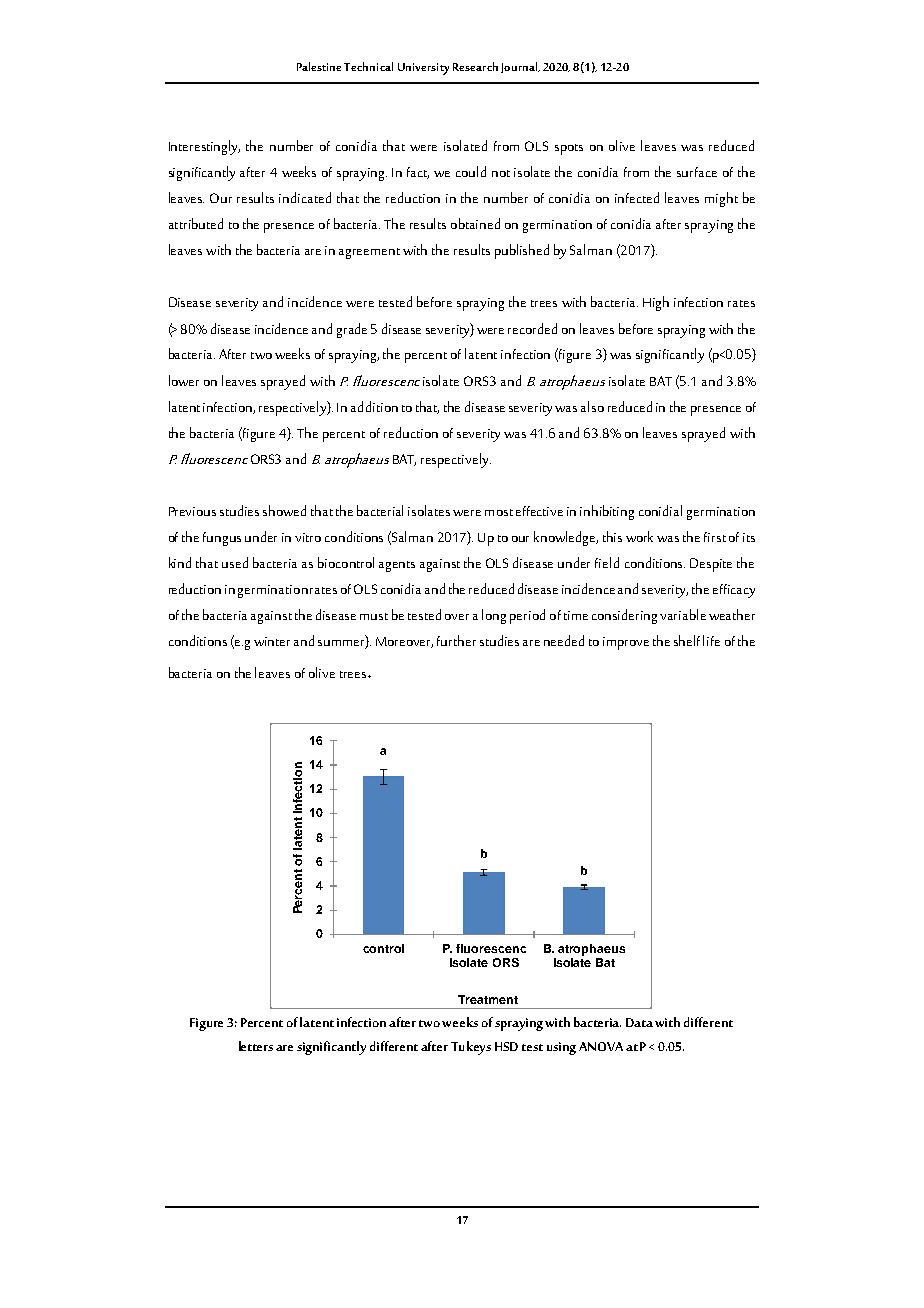 The width and height of the page is (924, 1308). I want to click on Interestingly, so click(204, 147).
